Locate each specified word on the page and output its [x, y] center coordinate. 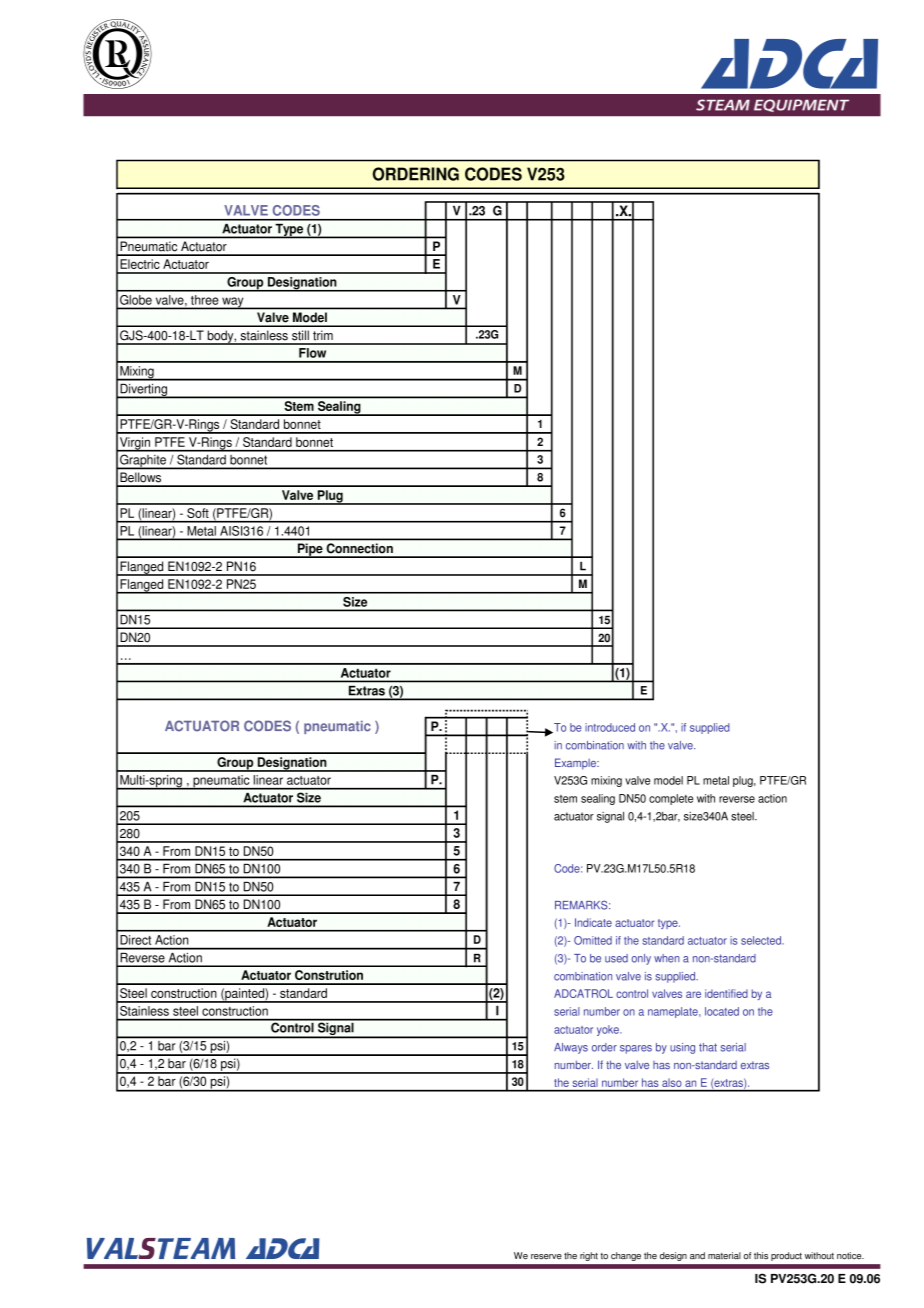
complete [671, 799]
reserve [546, 1256]
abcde [117, 54]
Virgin [135, 444]
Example [576, 764]
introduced [610, 727]
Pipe [310, 550]
